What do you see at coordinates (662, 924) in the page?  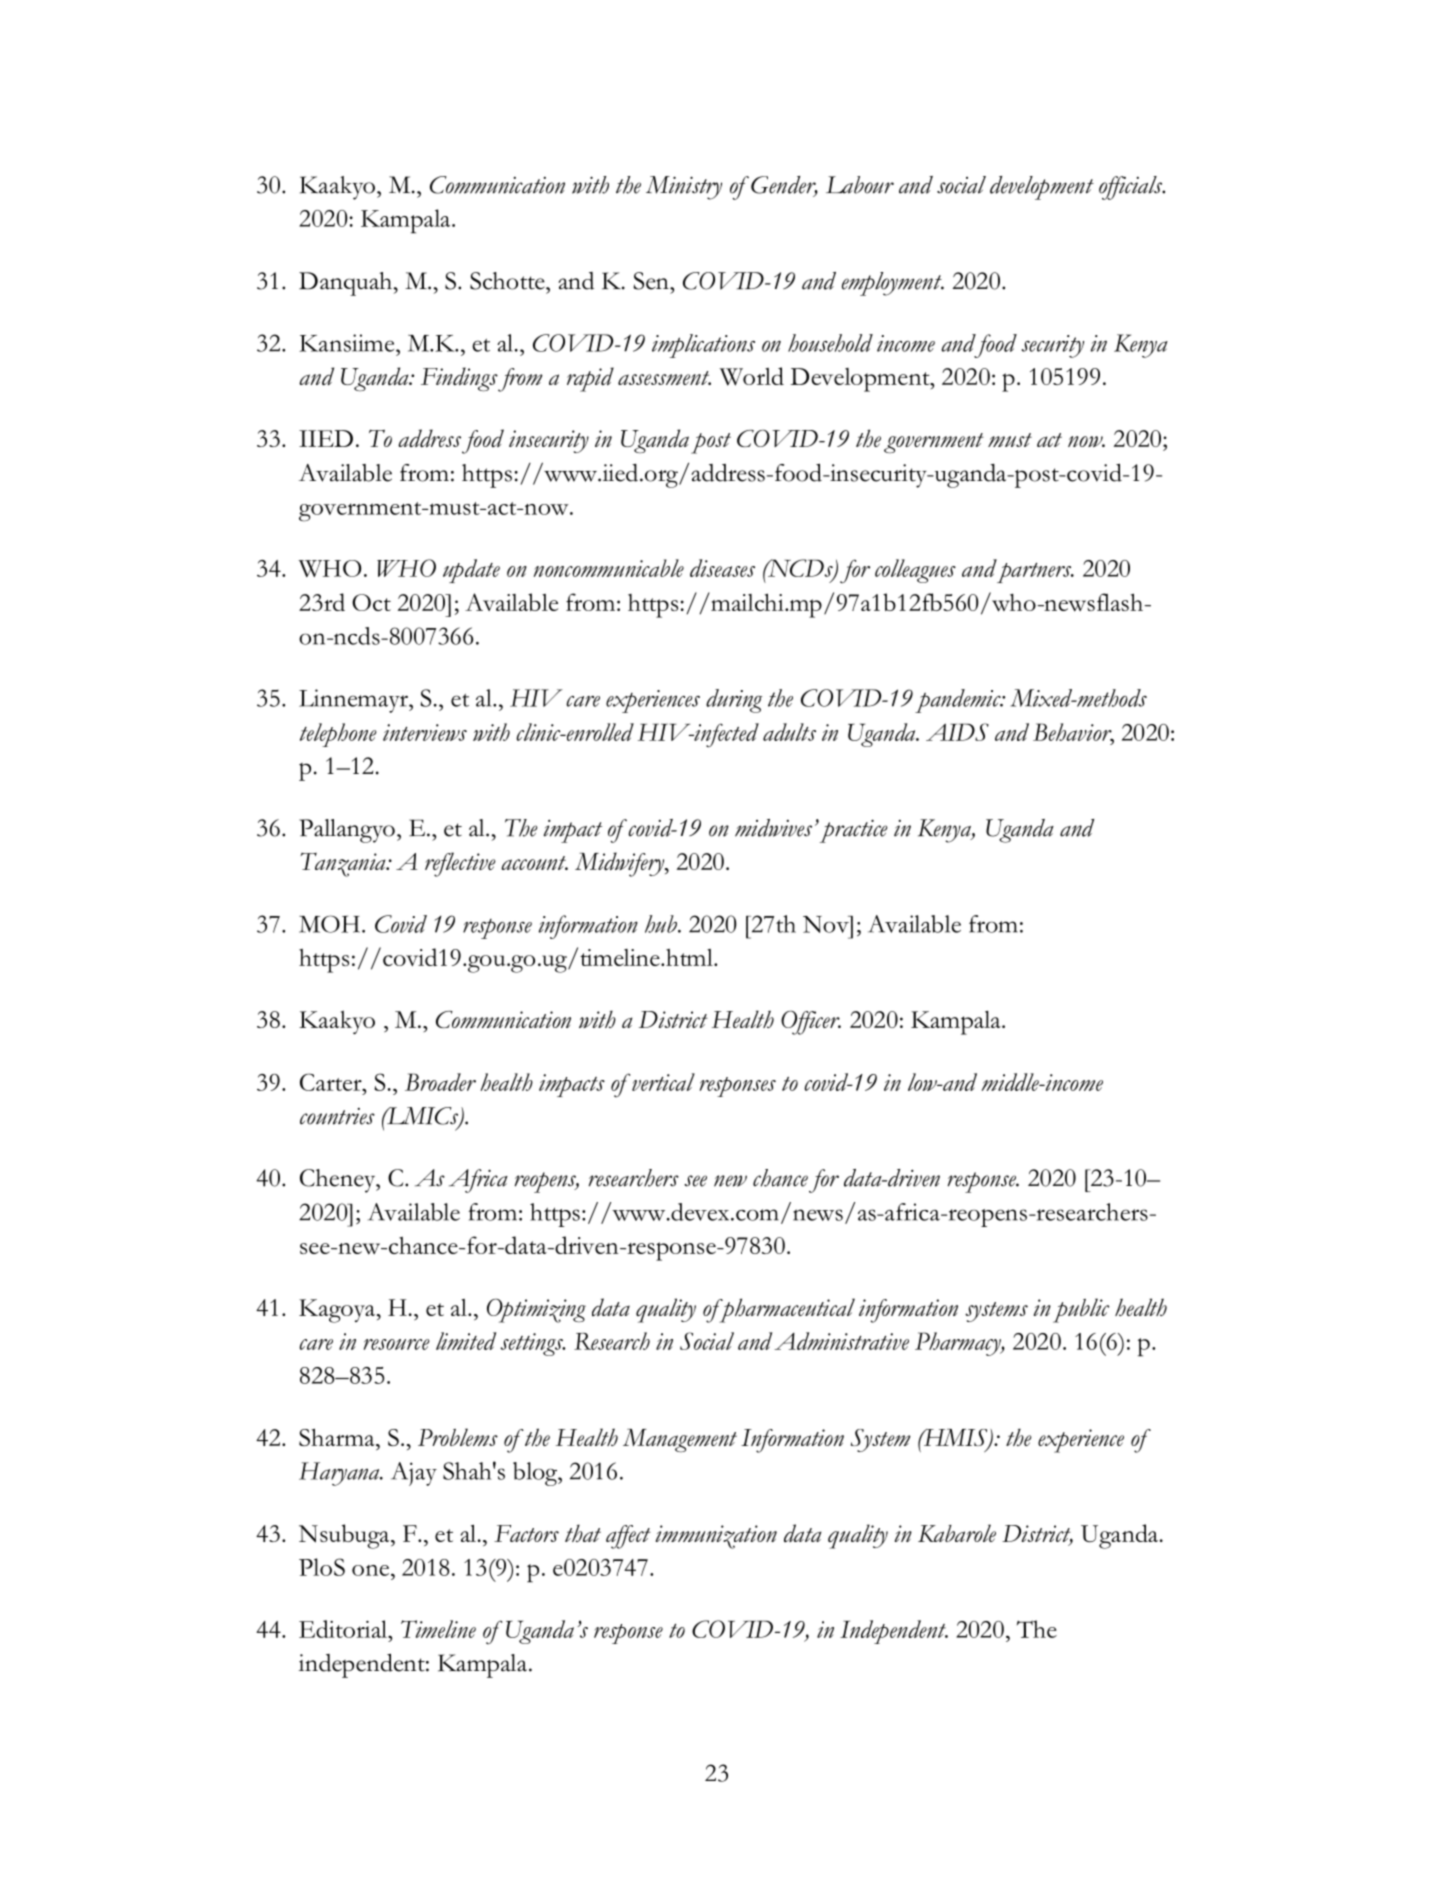 I see `hub` at bounding box center [662, 924].
